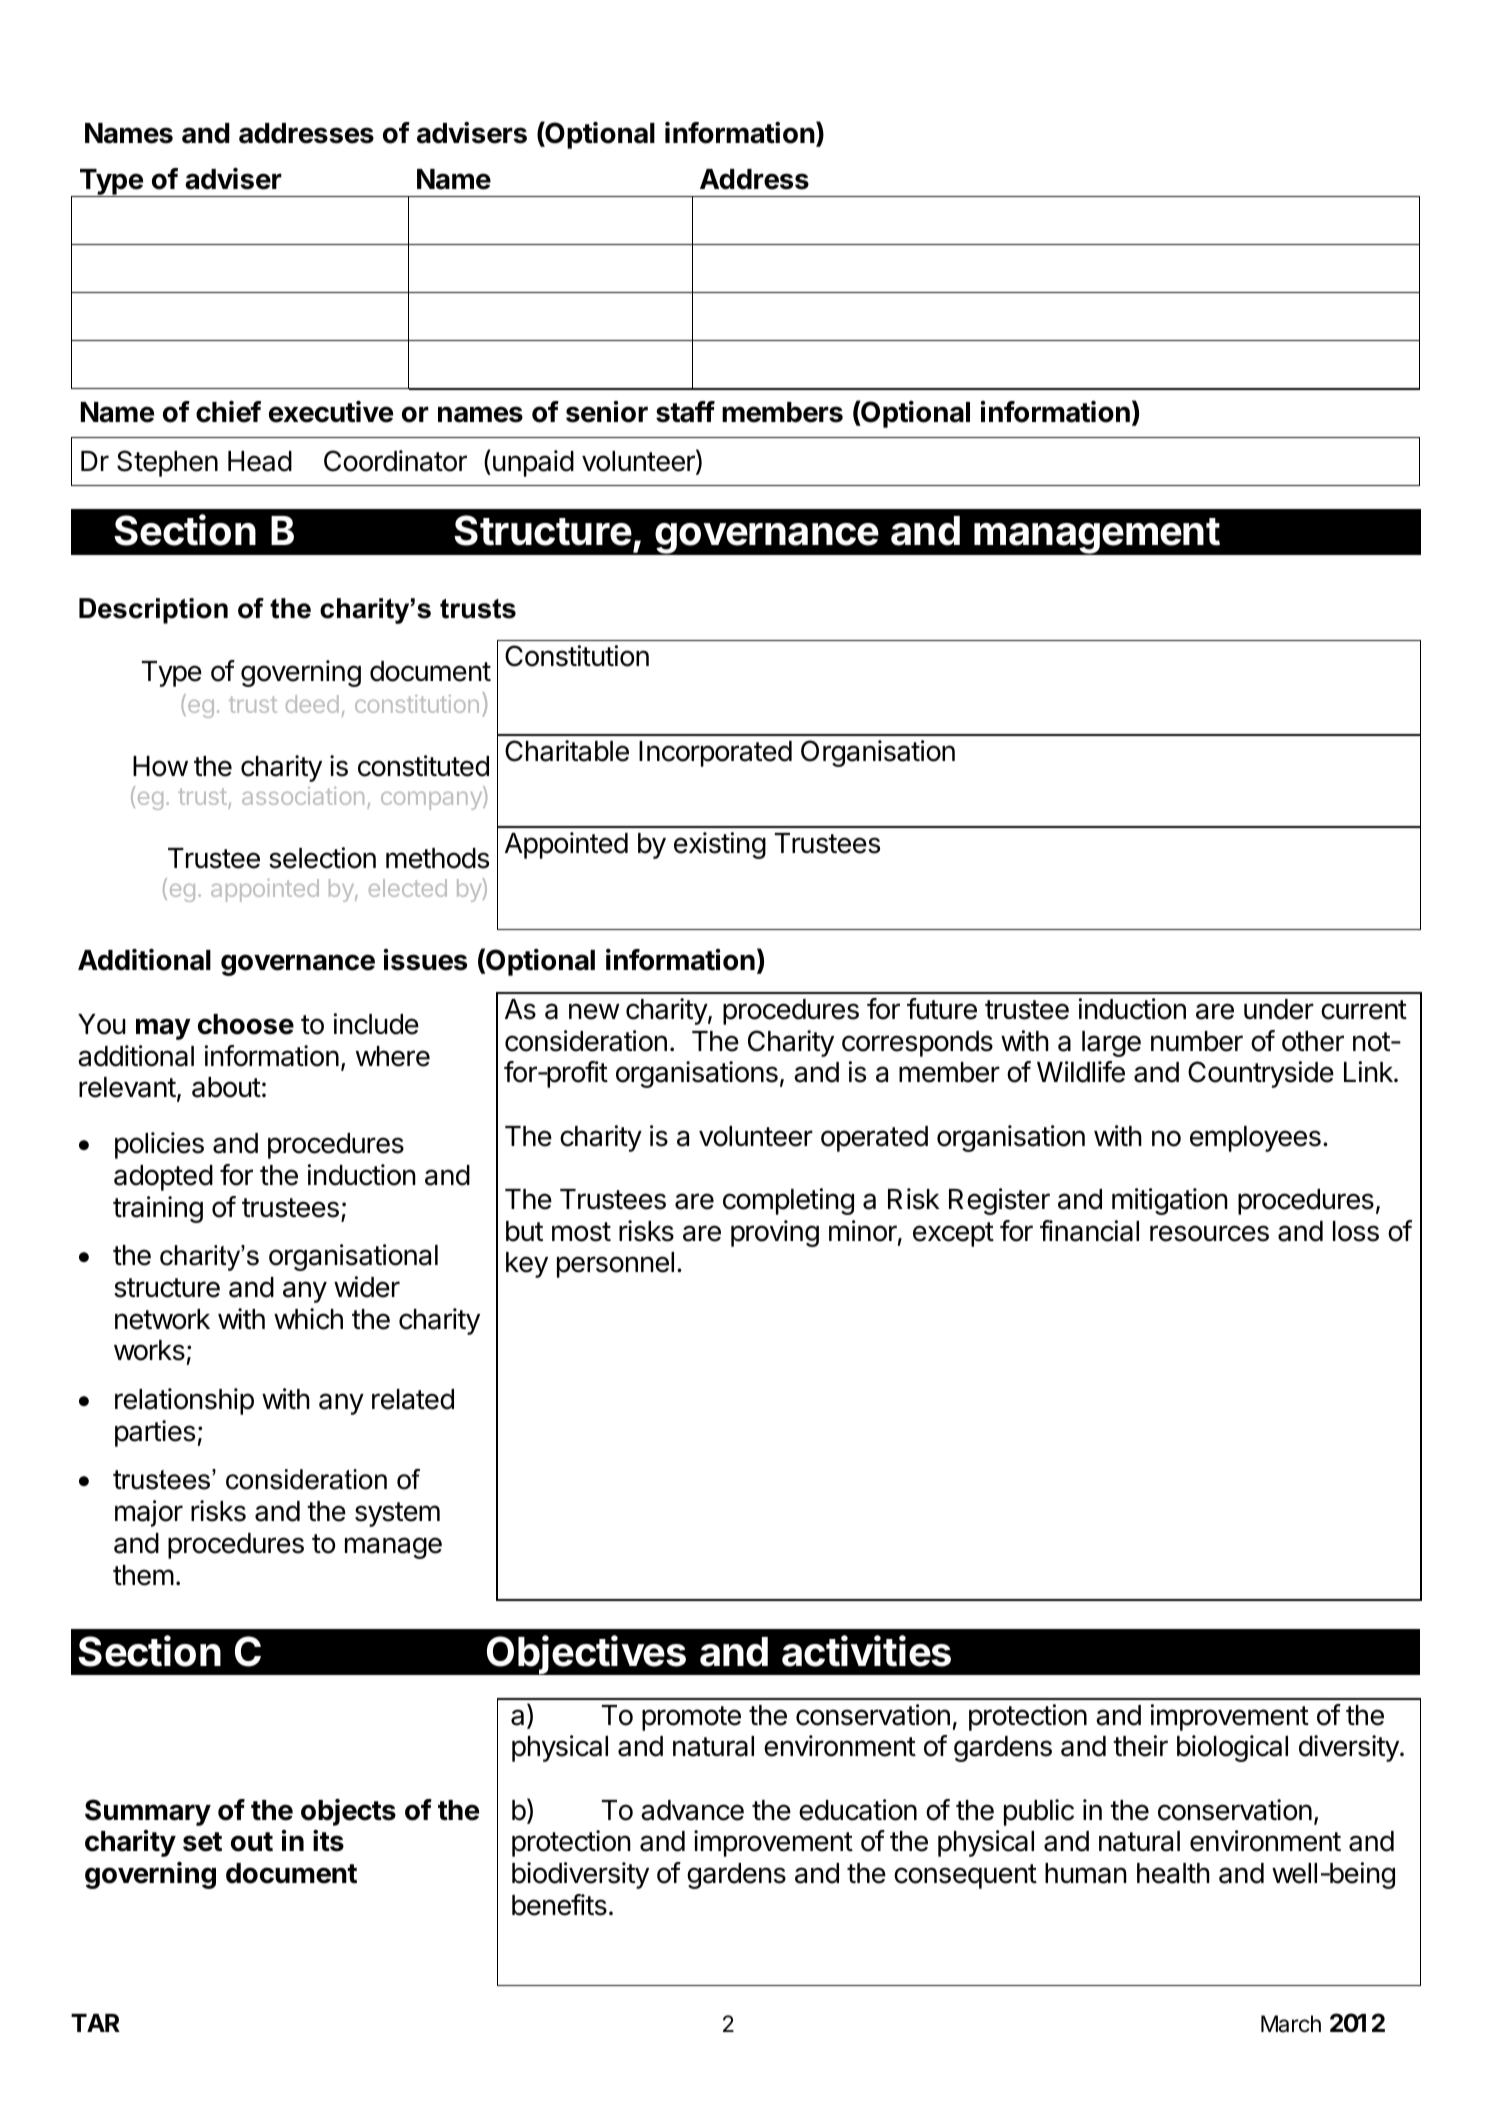 This screenshot has height=2109, width=1491. Describe the element at coordinates (1209, 1233) in the screenshot. I see `resources` at that location.
